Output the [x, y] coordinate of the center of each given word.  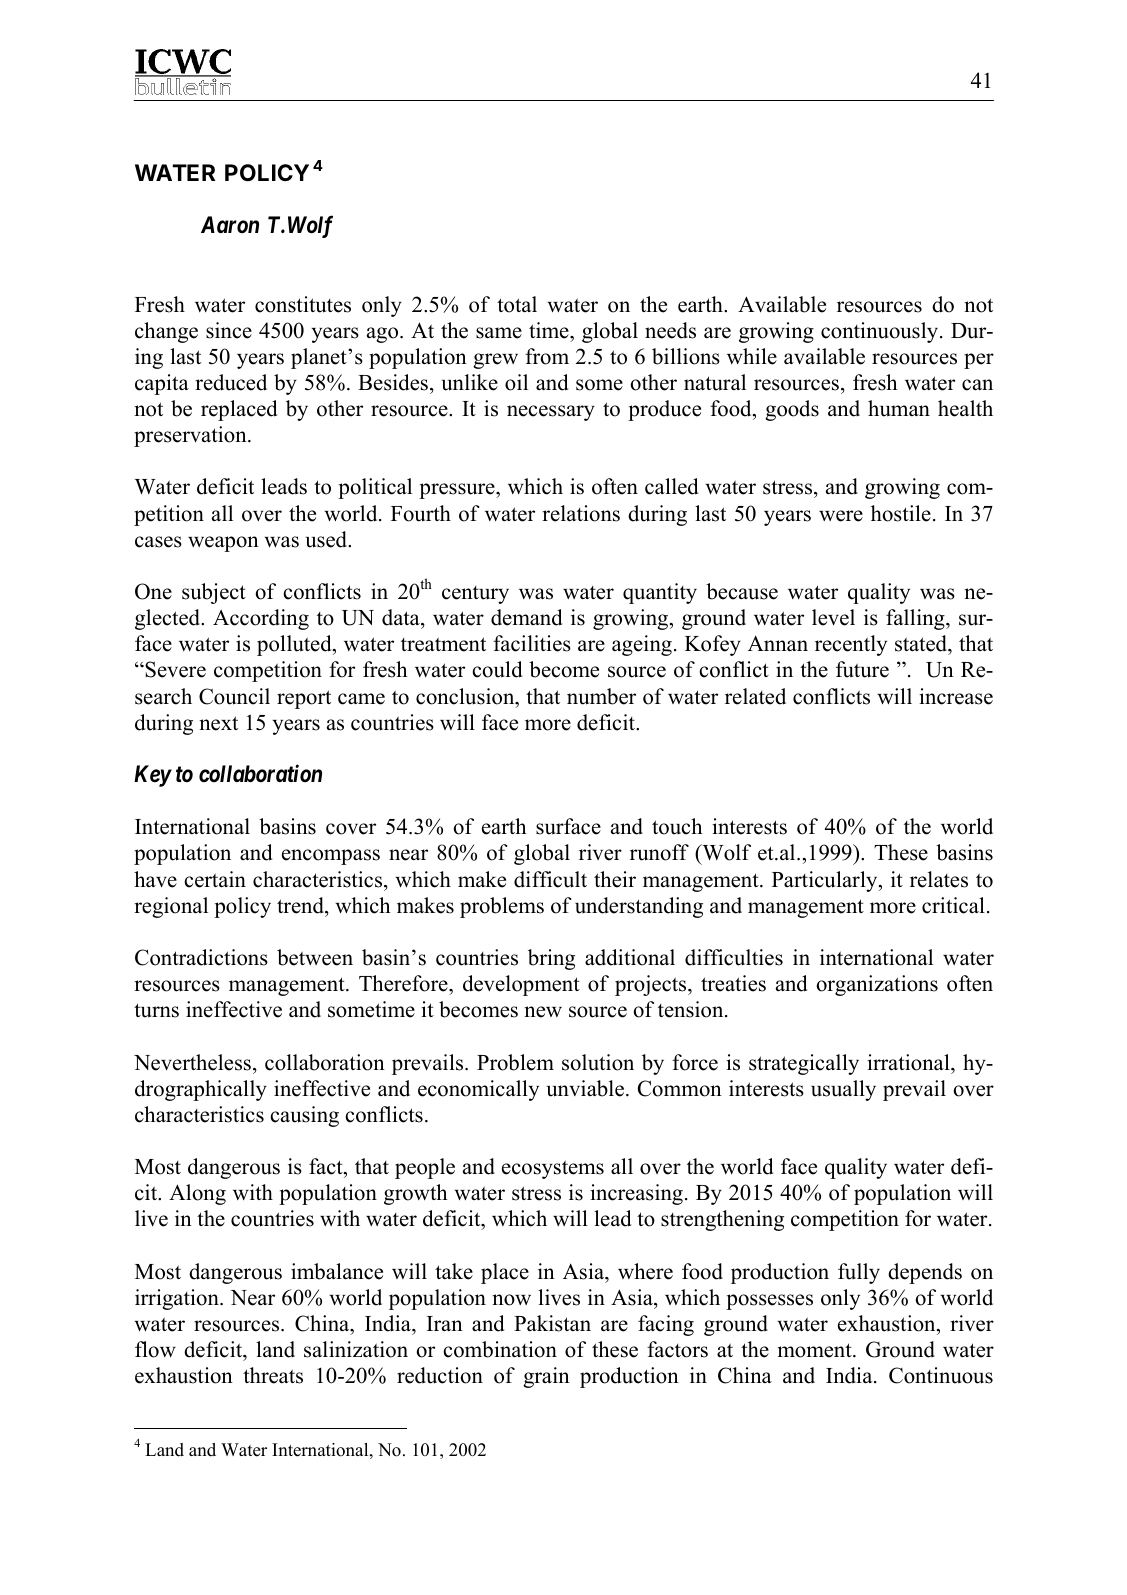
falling [916, 619]
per [979, 361]
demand [526, 617]
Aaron [230, 224]
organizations [877, 985]
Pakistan [552, 1323]
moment [816, 1350]
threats [273, 1375]
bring [551, 959]
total [517, 304]
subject [214, 593]
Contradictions [201, 957]
